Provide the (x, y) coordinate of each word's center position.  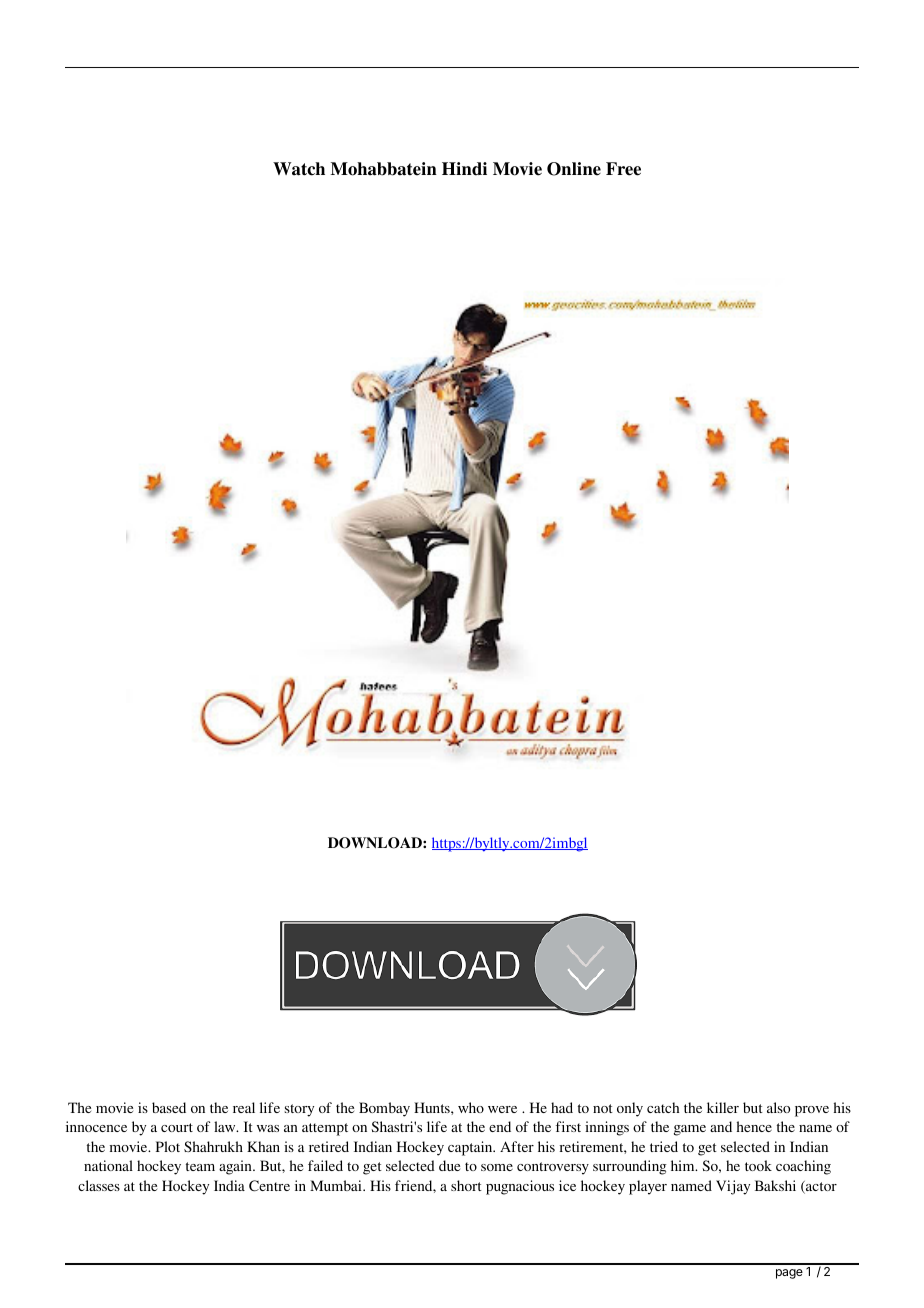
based (169, 1107)
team (200, 1166)
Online (574, 169)
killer (723, 1107)
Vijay (733, 1187)
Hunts (433, 1107)
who (471, 1107)
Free (623, 169)
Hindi (464, 169)
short (466, 1185)
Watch (299, 169)
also (778, 1107)
